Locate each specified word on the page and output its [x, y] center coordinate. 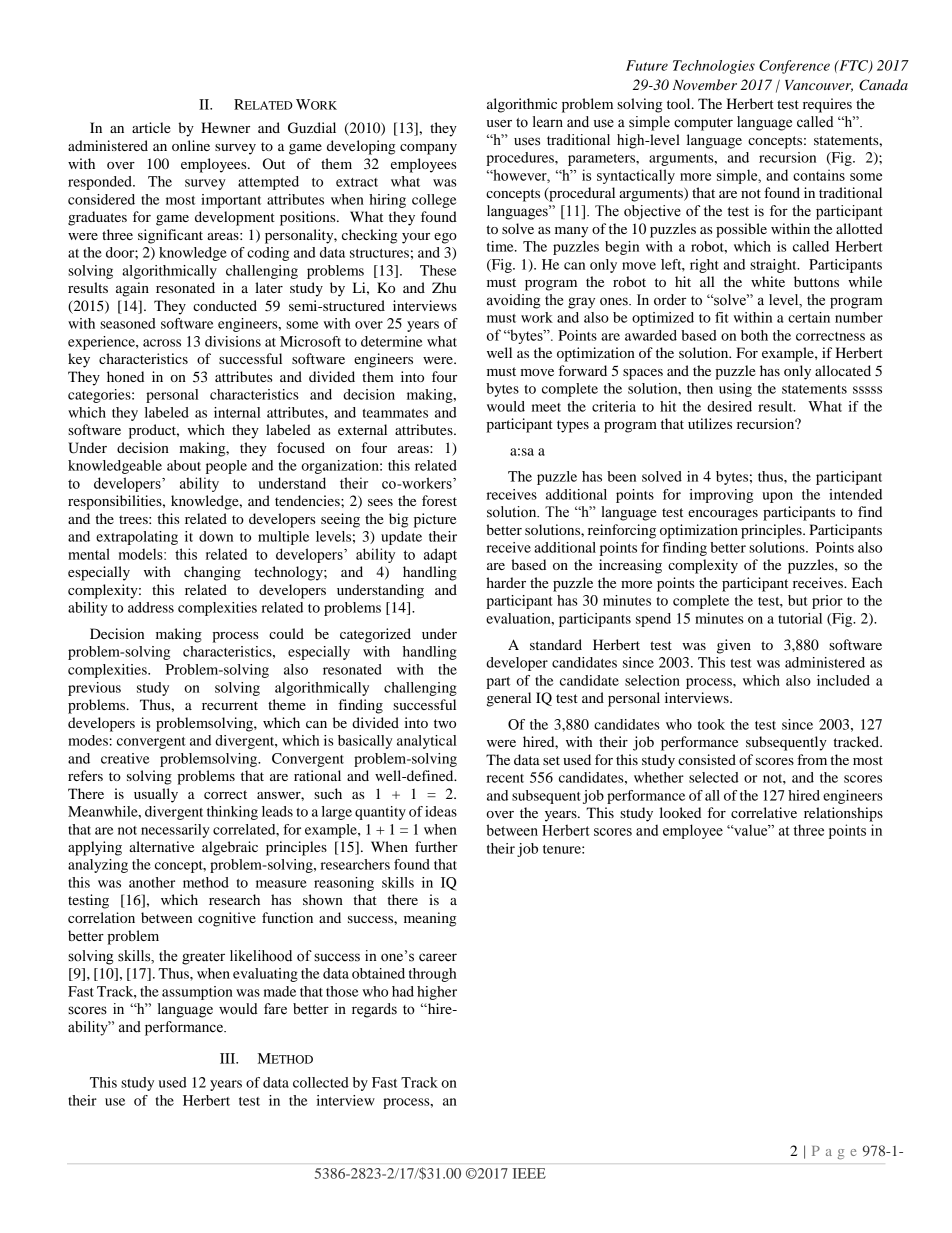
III [229, 1058]
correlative [764, 812]
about [184, 465]
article [151, 127]
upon [777, 497]
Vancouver [819, 86]
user [499, 123]
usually [156, 795]
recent [505, 778]
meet [546, 407]
